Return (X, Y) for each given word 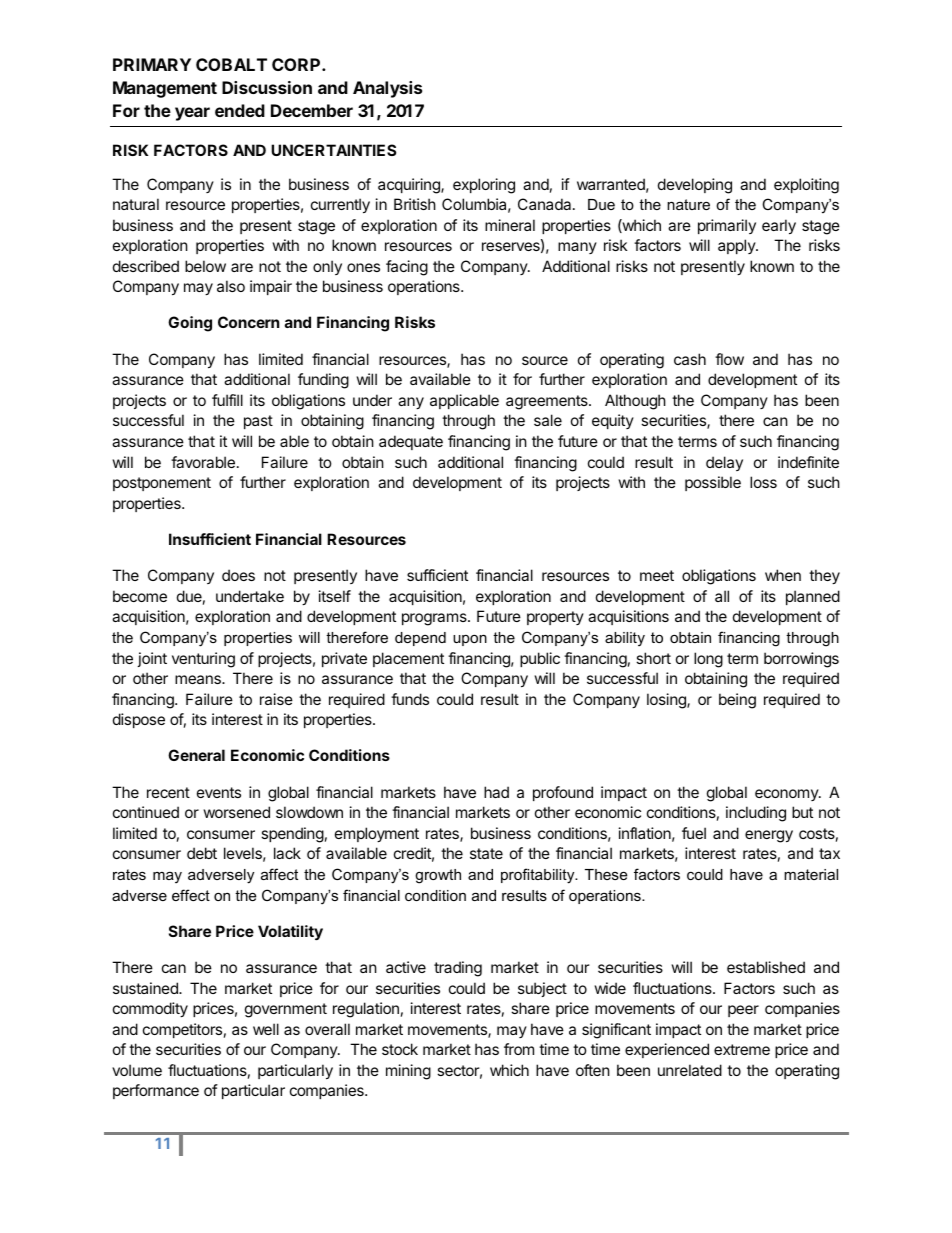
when (783, 575)
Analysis (387, 89)
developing (695, 186)
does (238, 575)
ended (240, 110)
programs (435, 619)
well (266, 1029)
